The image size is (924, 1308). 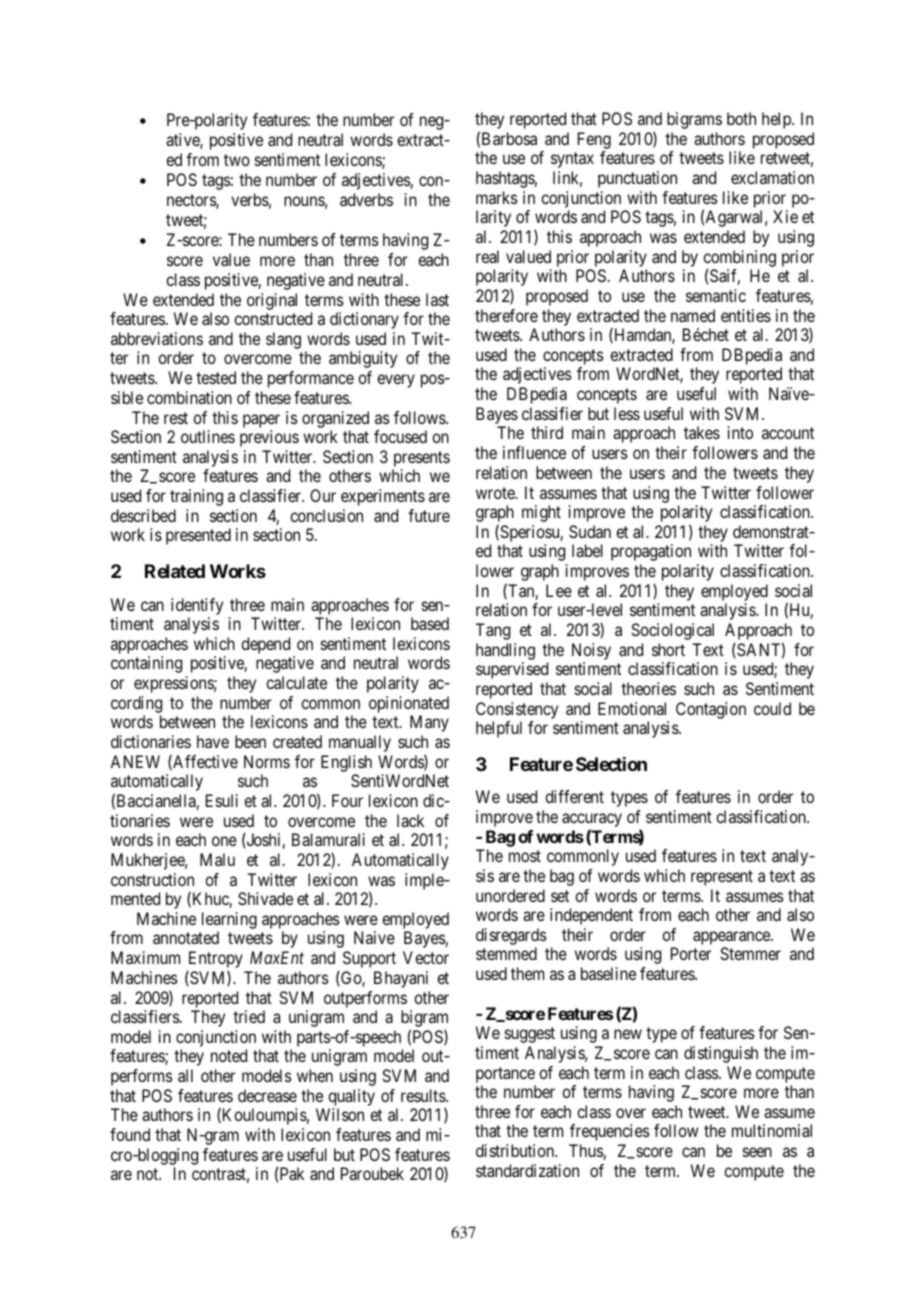 What do you see at coordinates (237, 160) in the document?
I see `two` at bounding box center [237, 160].
